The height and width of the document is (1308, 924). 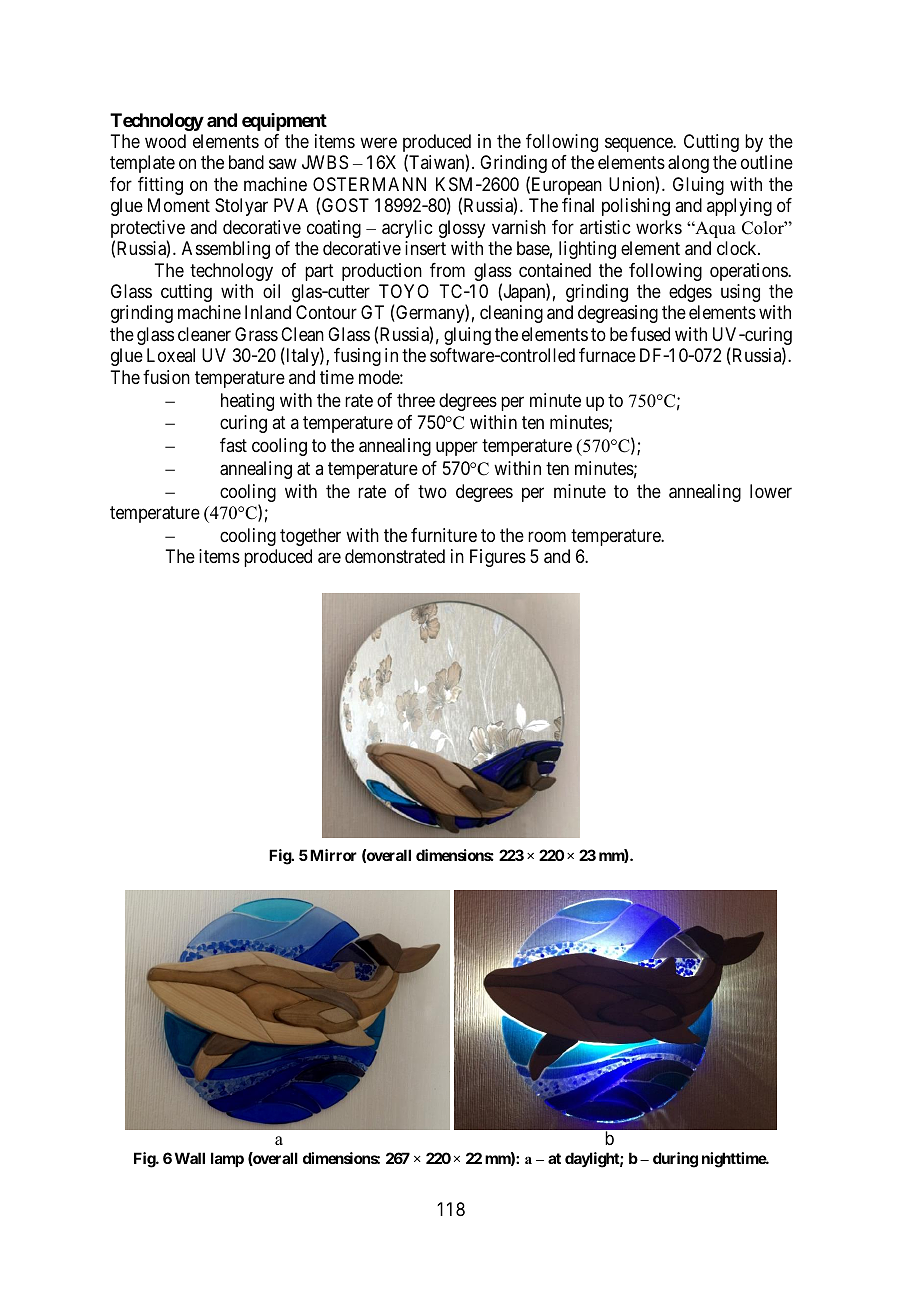 What do you see at coordinates (688, 164) in the document?
I see `along` at bounding box center [688, 164].
